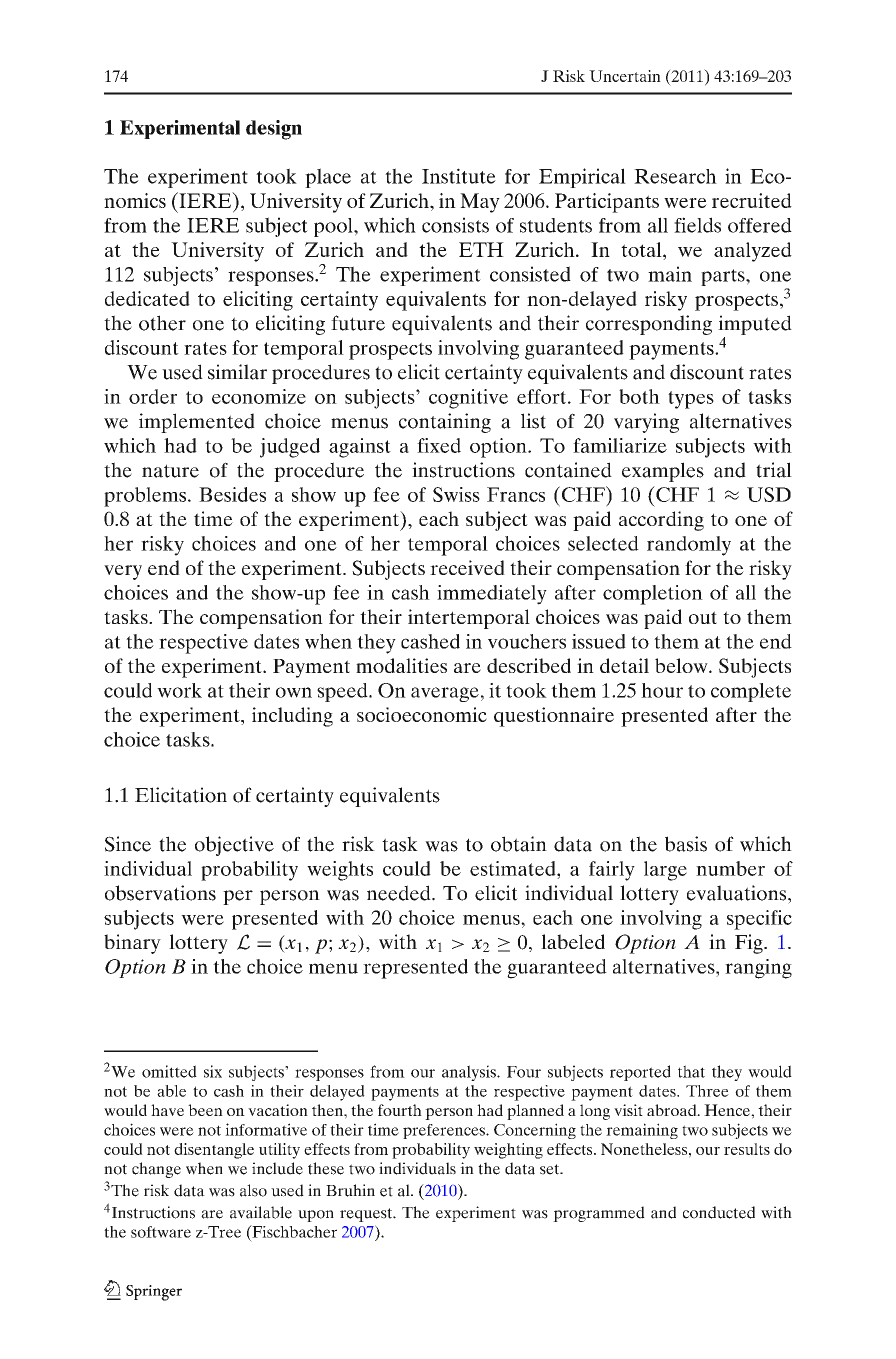 The image size is (896, 1359). I want to click on Swiss, so click(456, 494).
